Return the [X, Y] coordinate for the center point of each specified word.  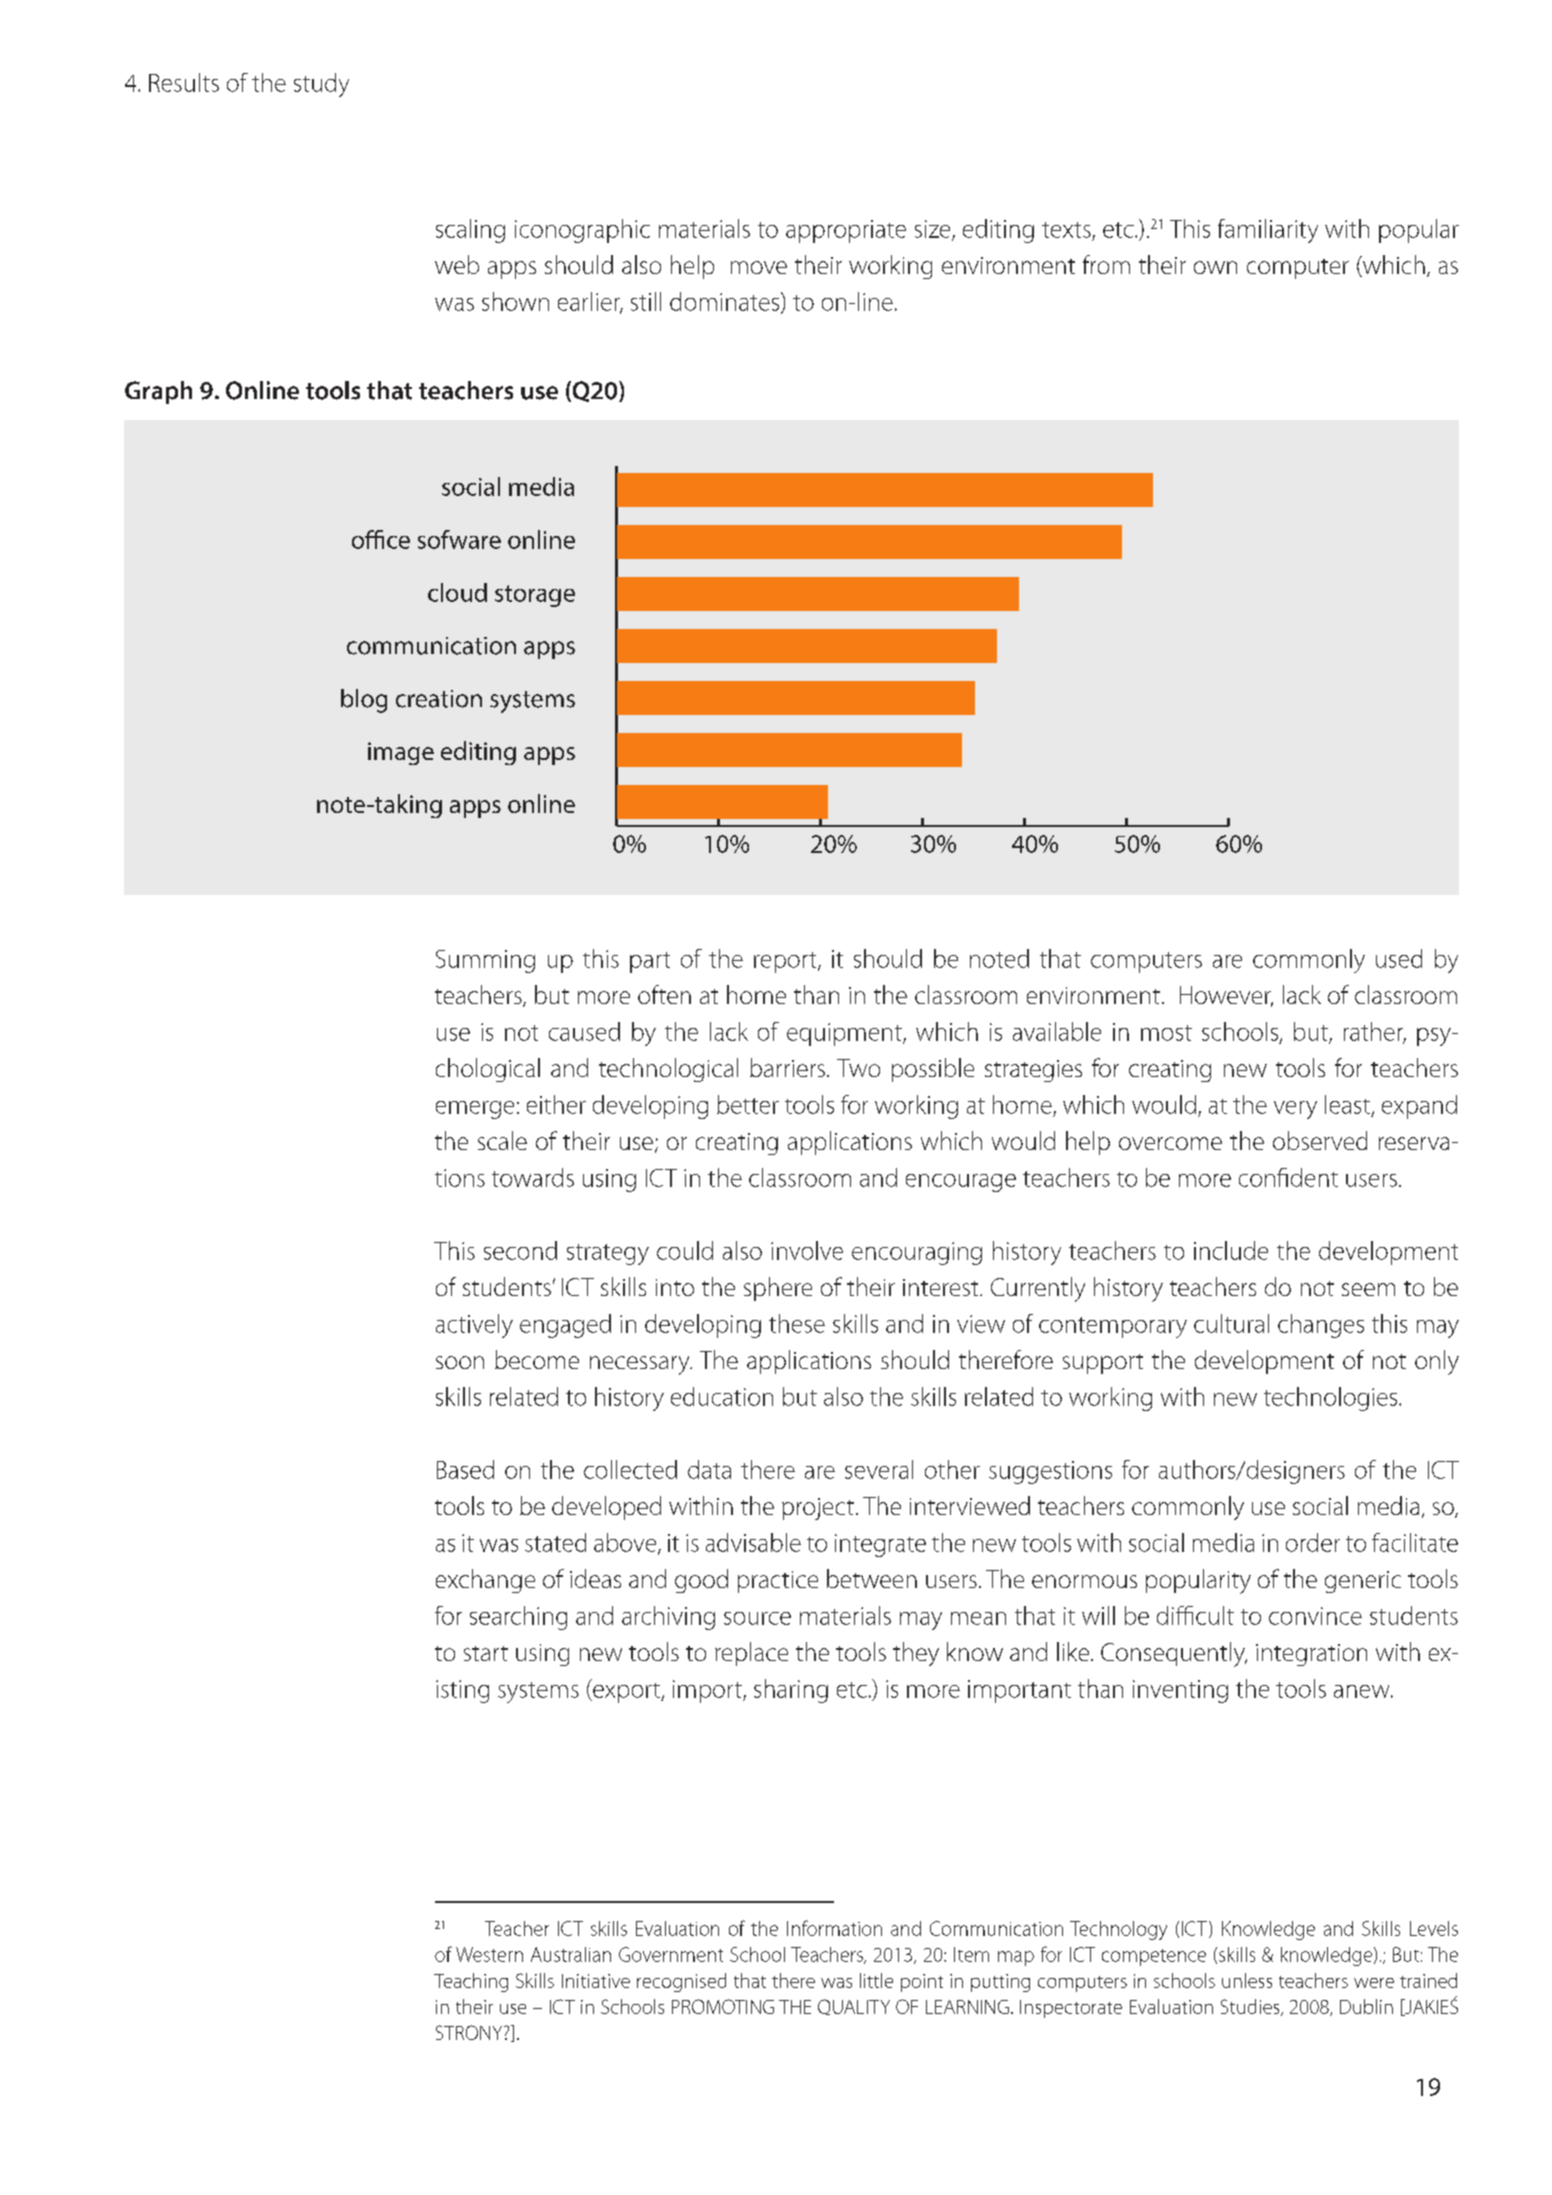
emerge [475, 1110]
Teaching [471, 1982]
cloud [457, 592]
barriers [787, 1067]
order [1313, 1542]
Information [834, 1928]
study [321, 85]
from [1106, 264]
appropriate [846, 231]
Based [465, 1469]
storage [535, 596]
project [818, 1509]
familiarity [1268, 231]
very [1295, 1110]
